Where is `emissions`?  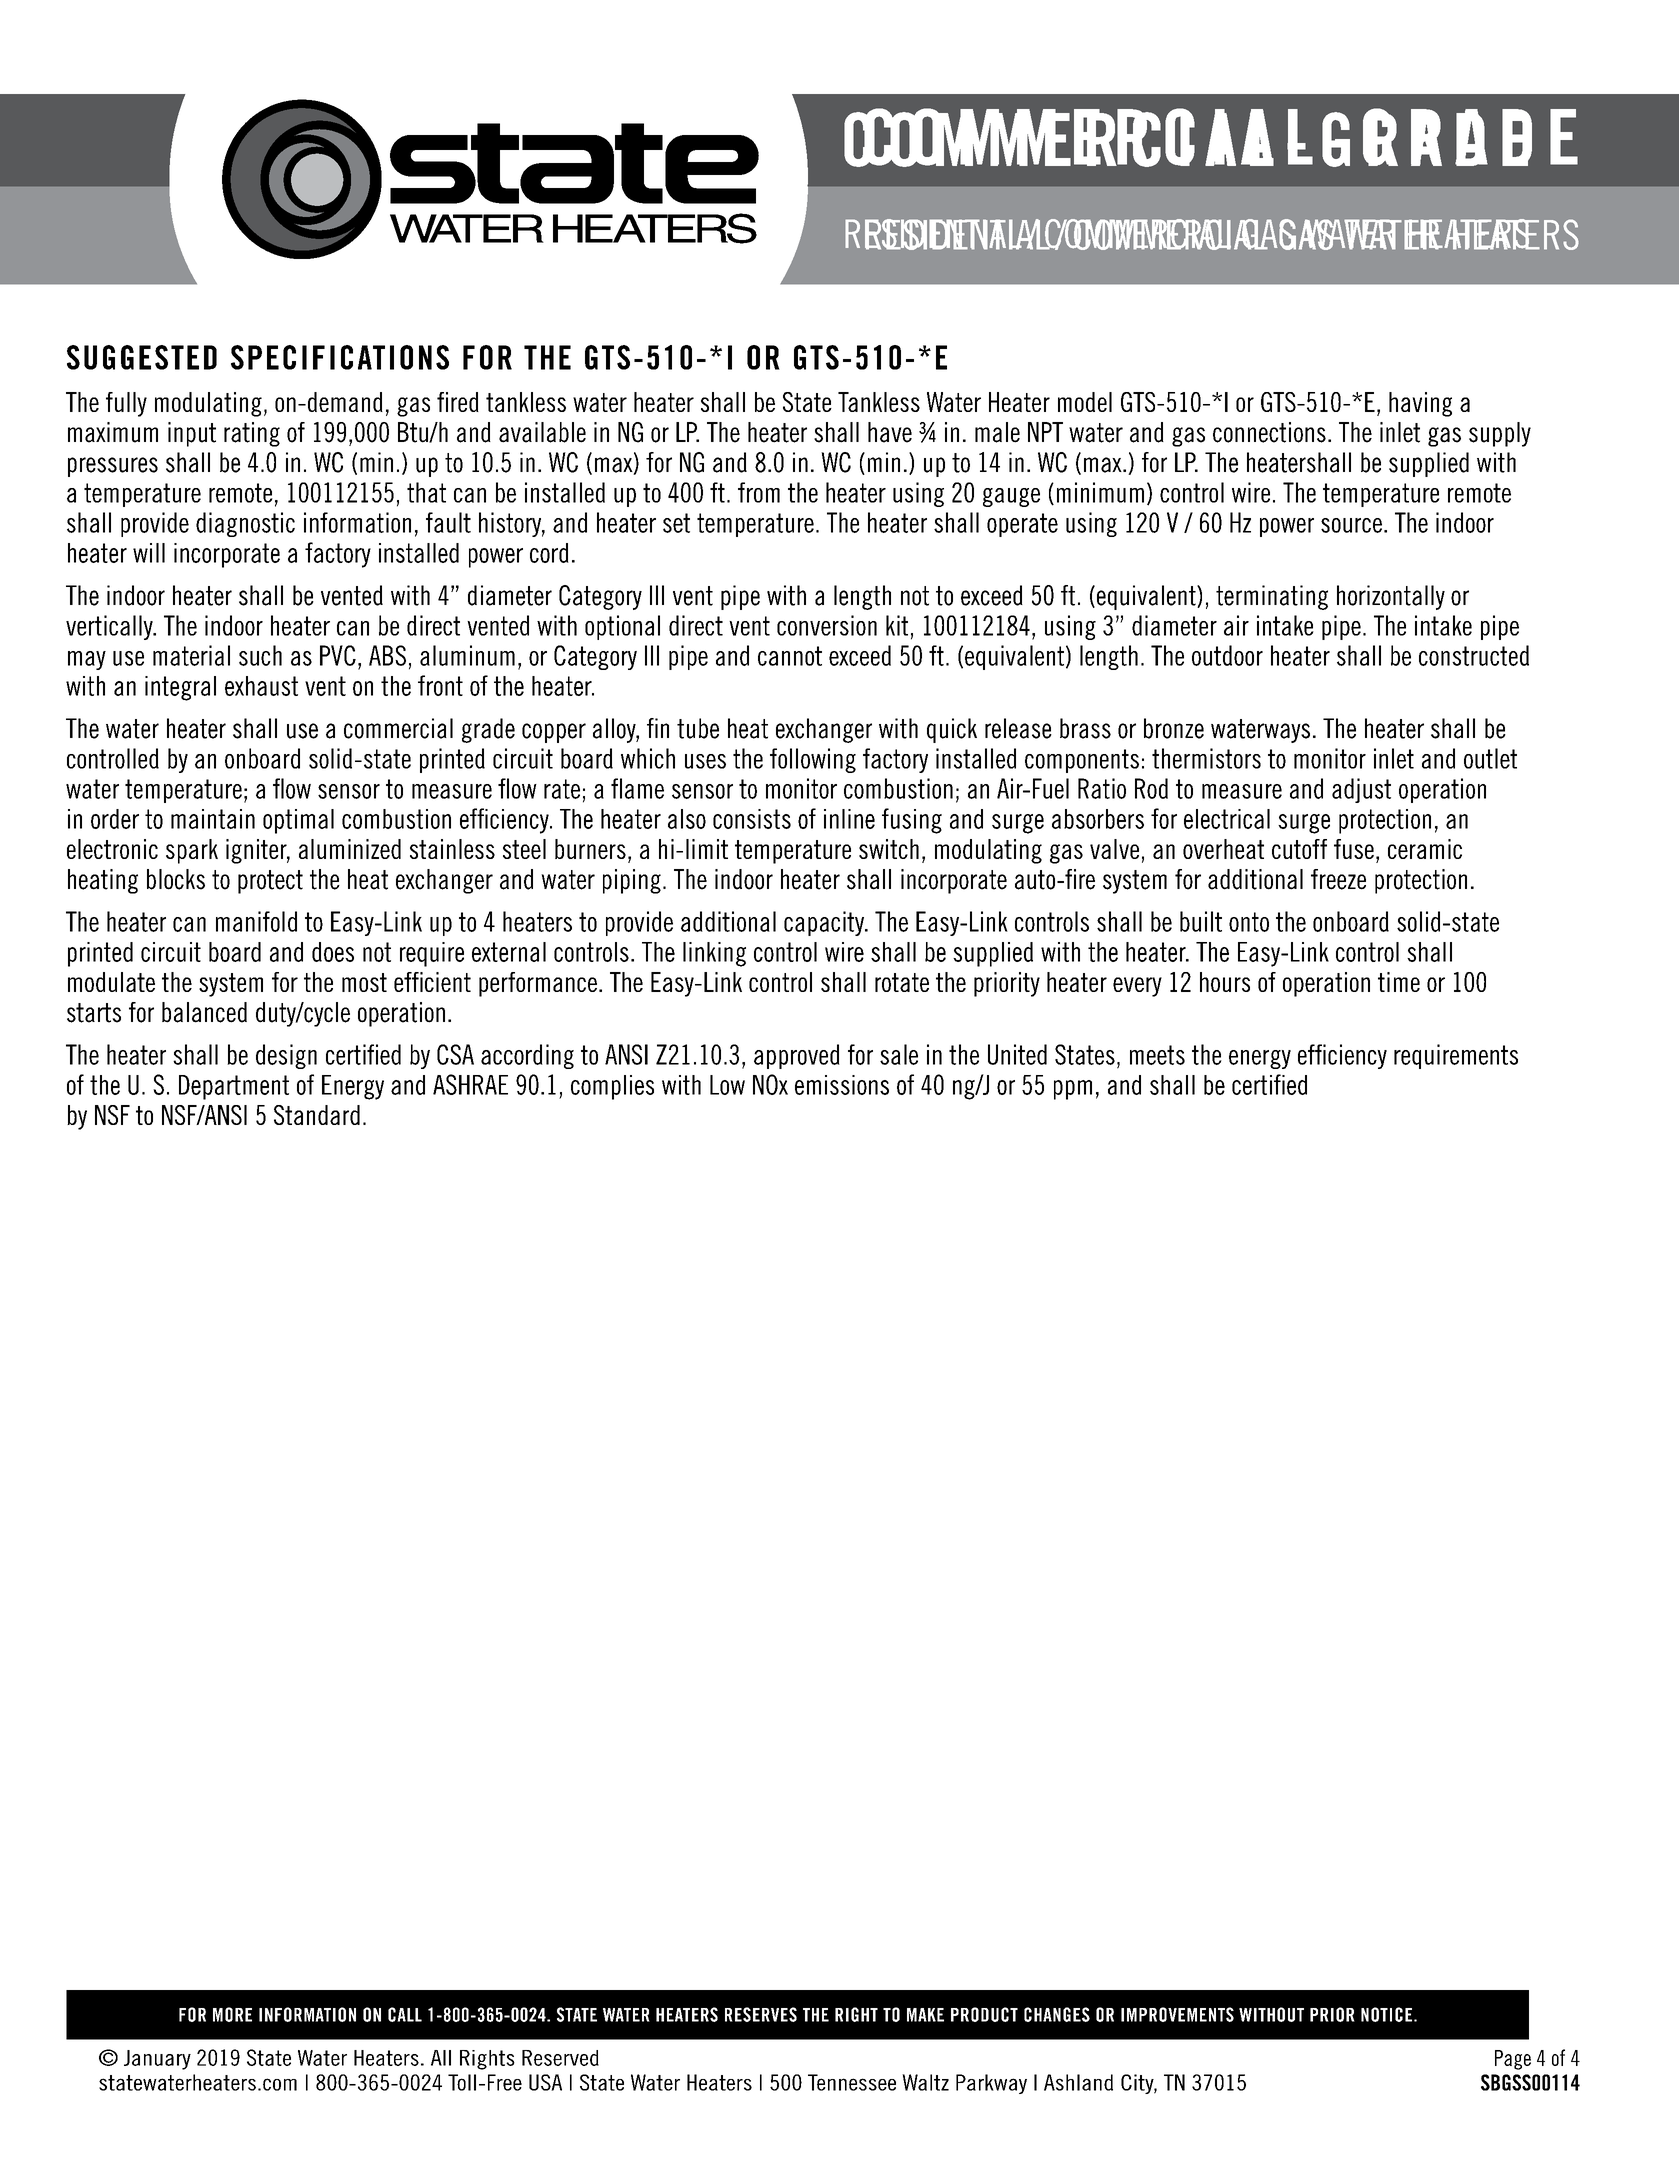
emissions is located at coordinates (842, 1085).
